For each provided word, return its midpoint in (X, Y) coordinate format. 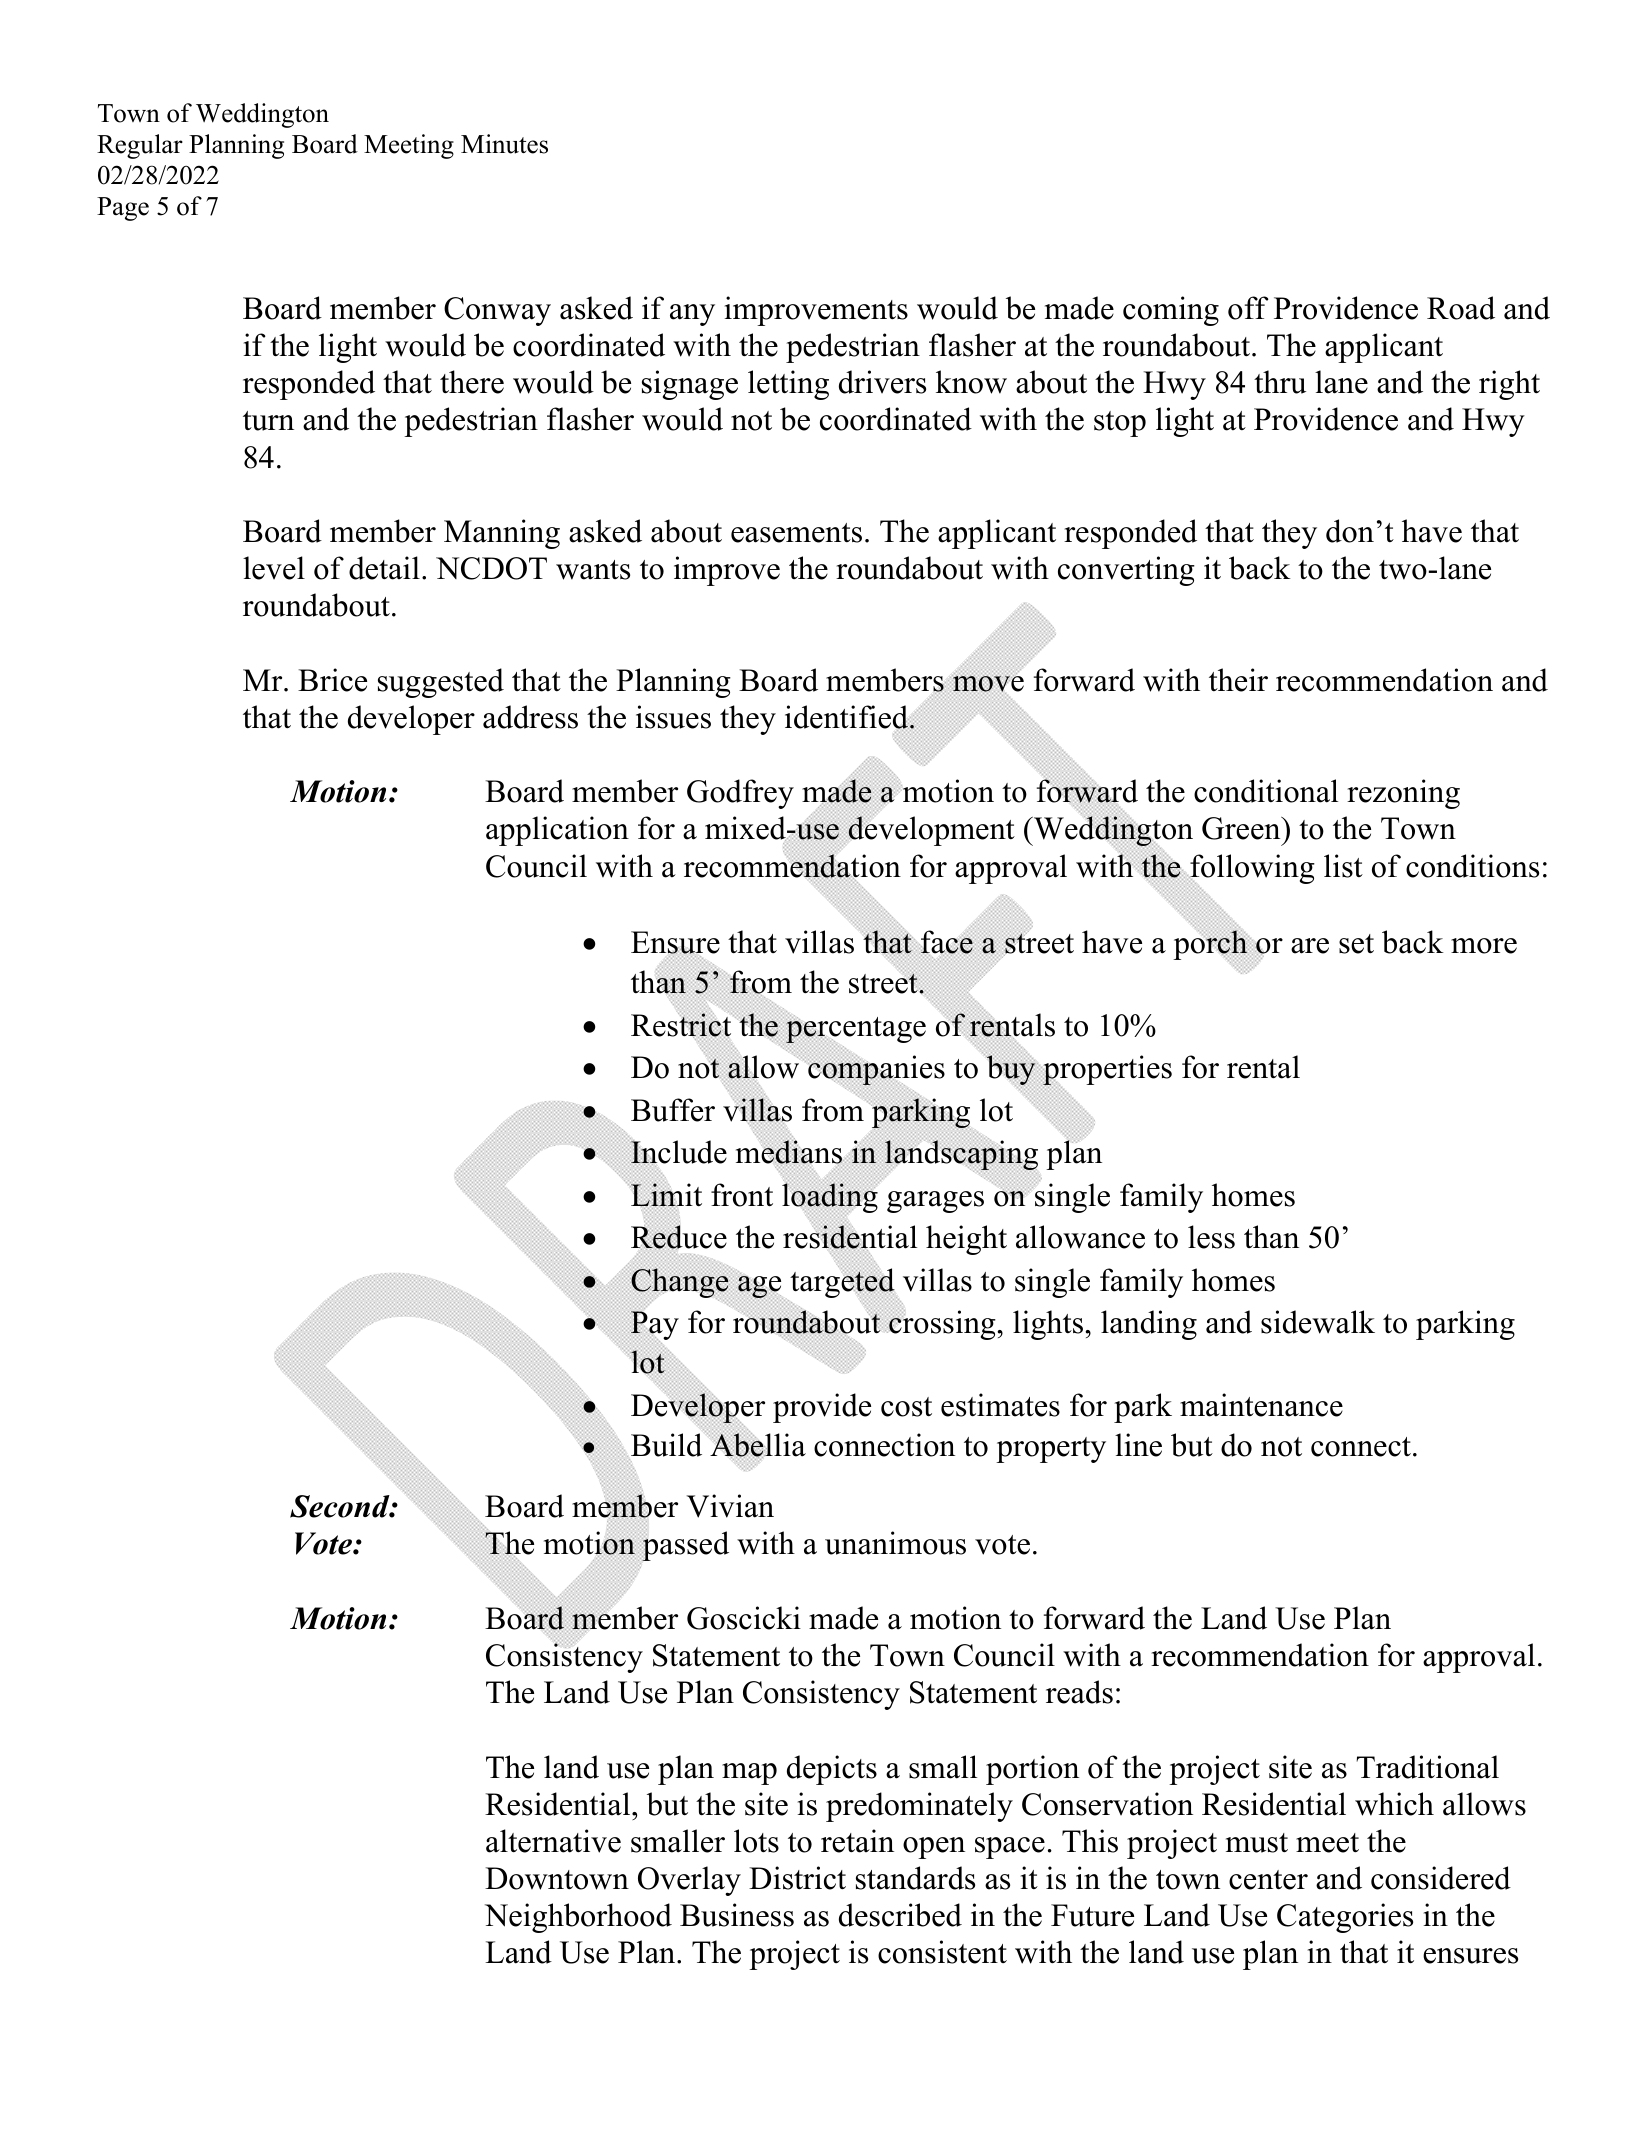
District (797, 1878)
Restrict (682, 1025)
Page (123, 209)
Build (666, 1445)
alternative (553, 1841)
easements (796, 533)
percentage (856, 1030)
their (1238, 680)
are (1310, 946)
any (692, 315)
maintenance (1261, 1405)
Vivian (730, 1506)
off (1248, 308)
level (274, 568)
